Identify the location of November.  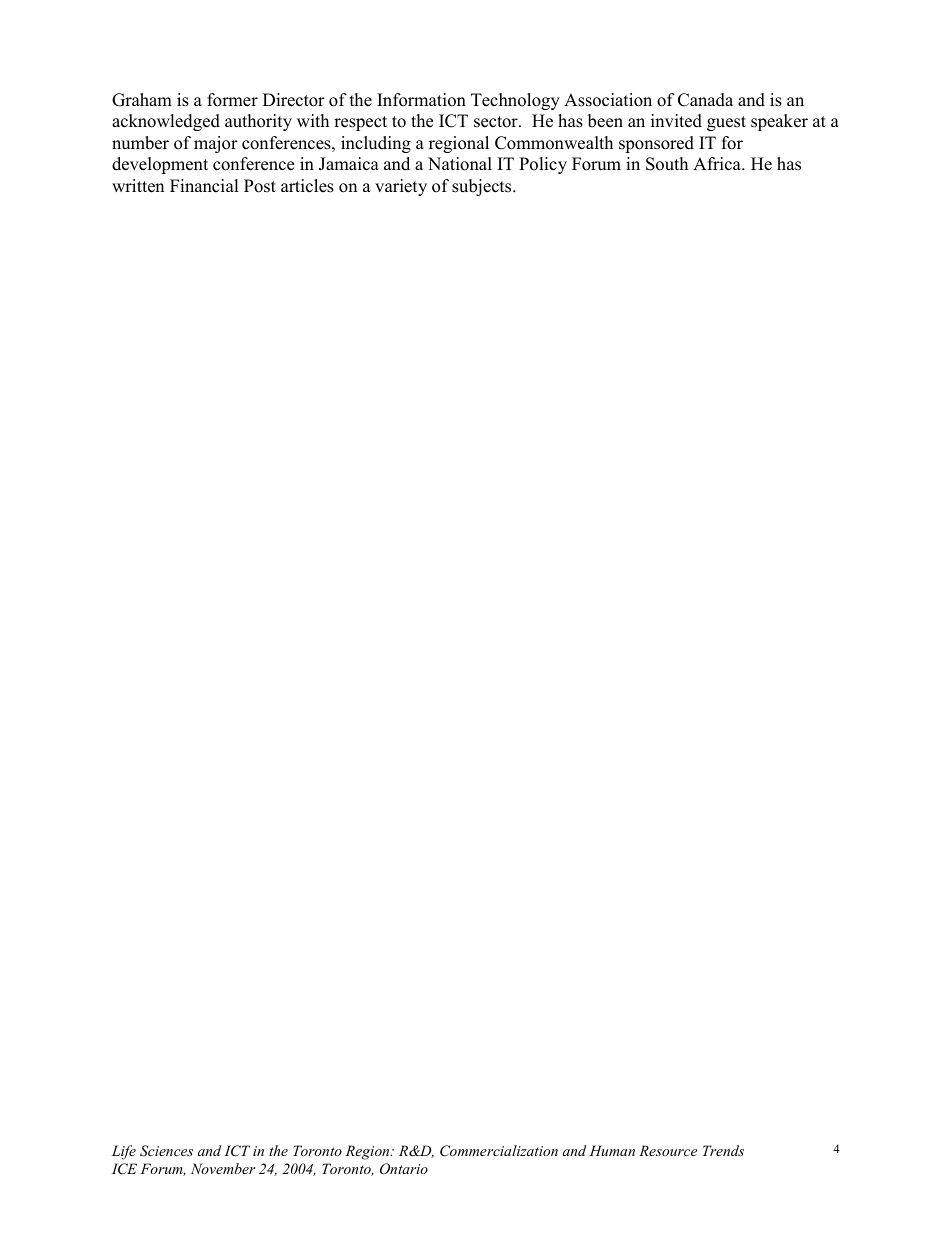
(223, 1168).
